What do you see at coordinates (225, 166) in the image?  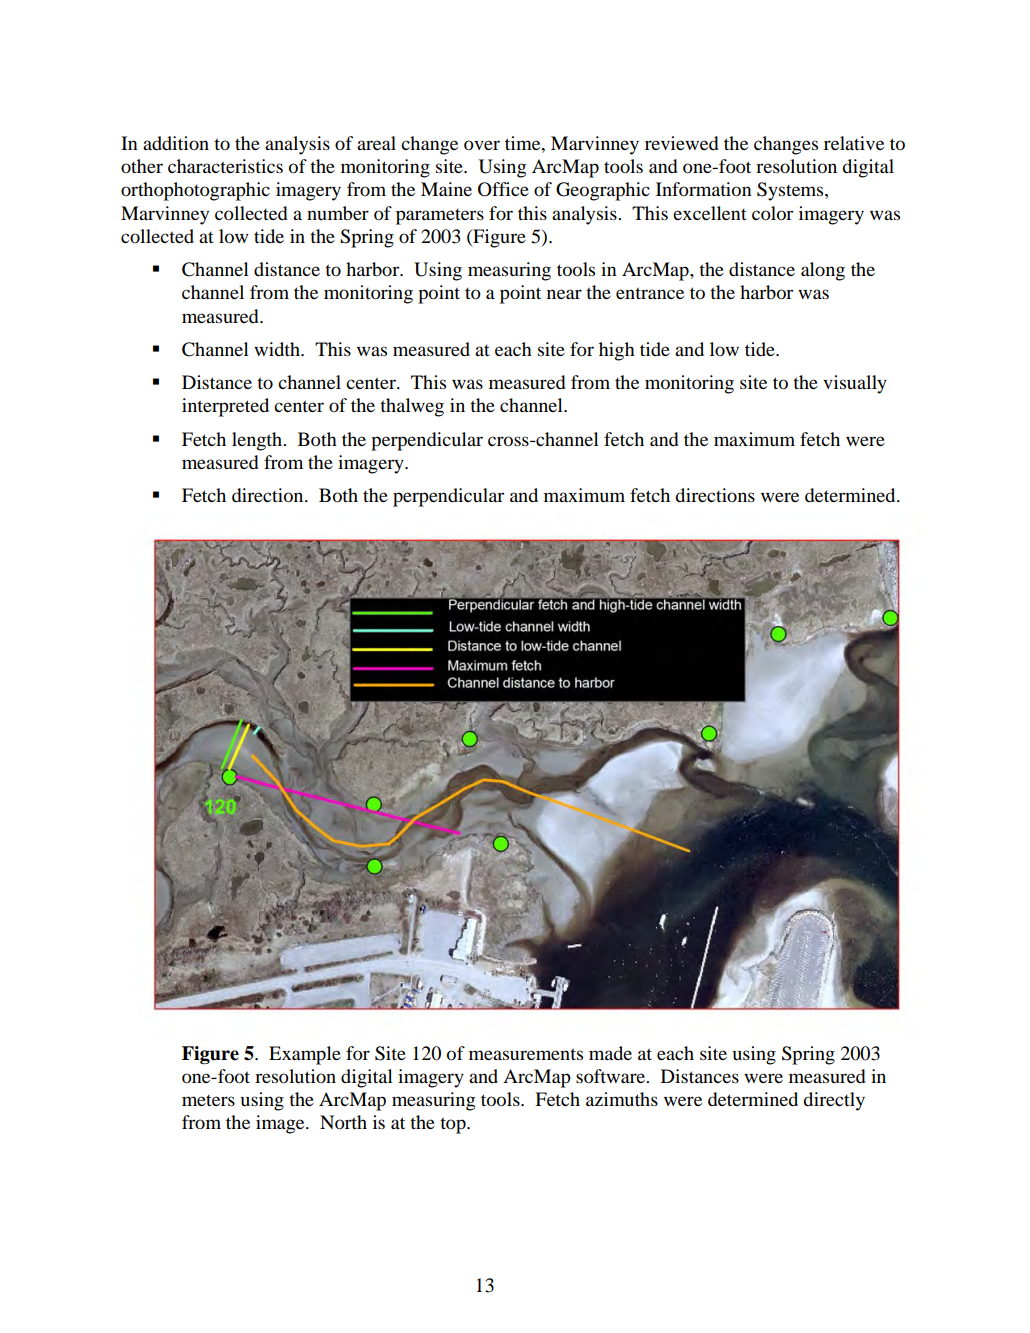 I see `characteristics` at bounding box center [225, 166].
